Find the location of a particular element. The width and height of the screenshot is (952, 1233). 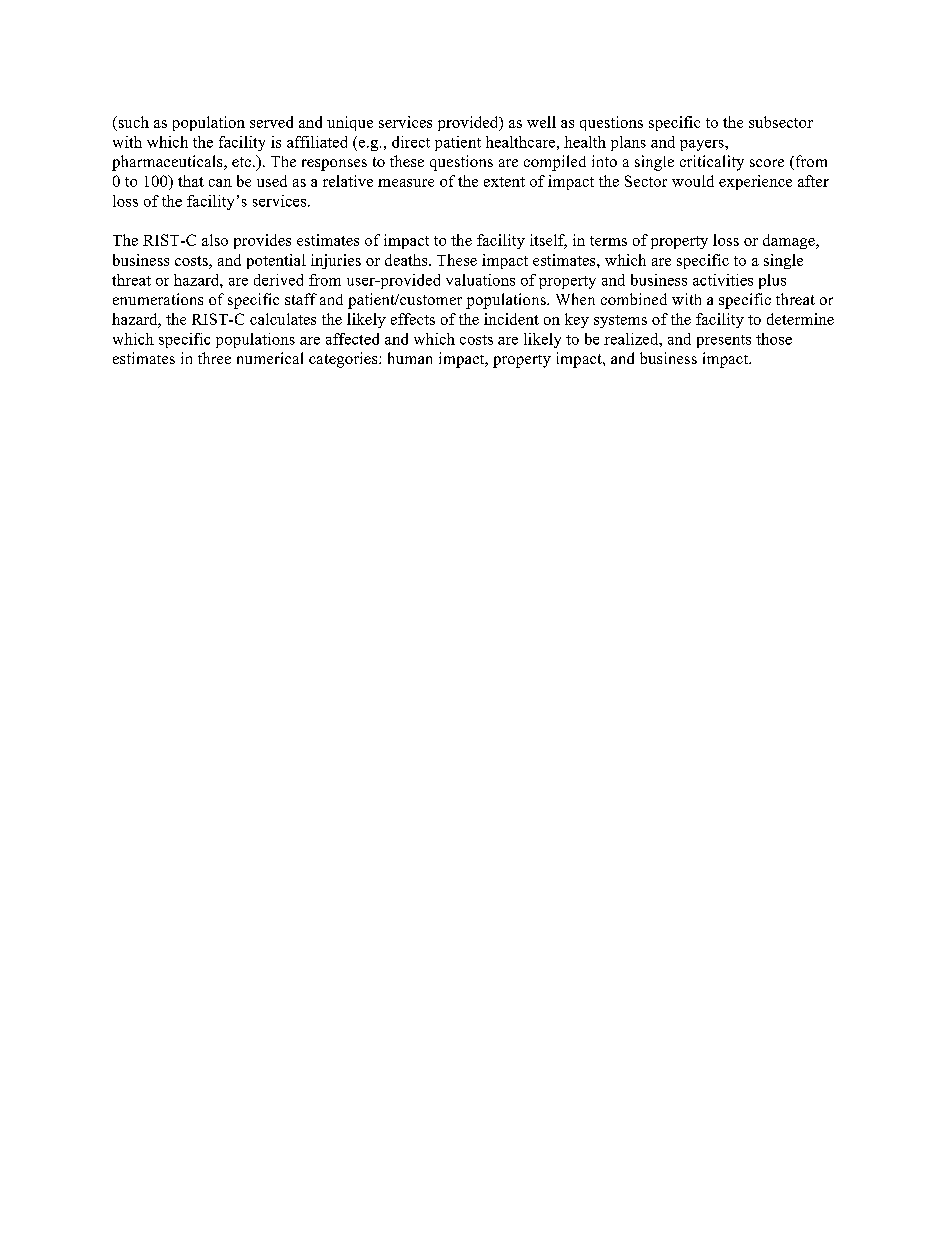

activities is located at coordinates (723, 280).
